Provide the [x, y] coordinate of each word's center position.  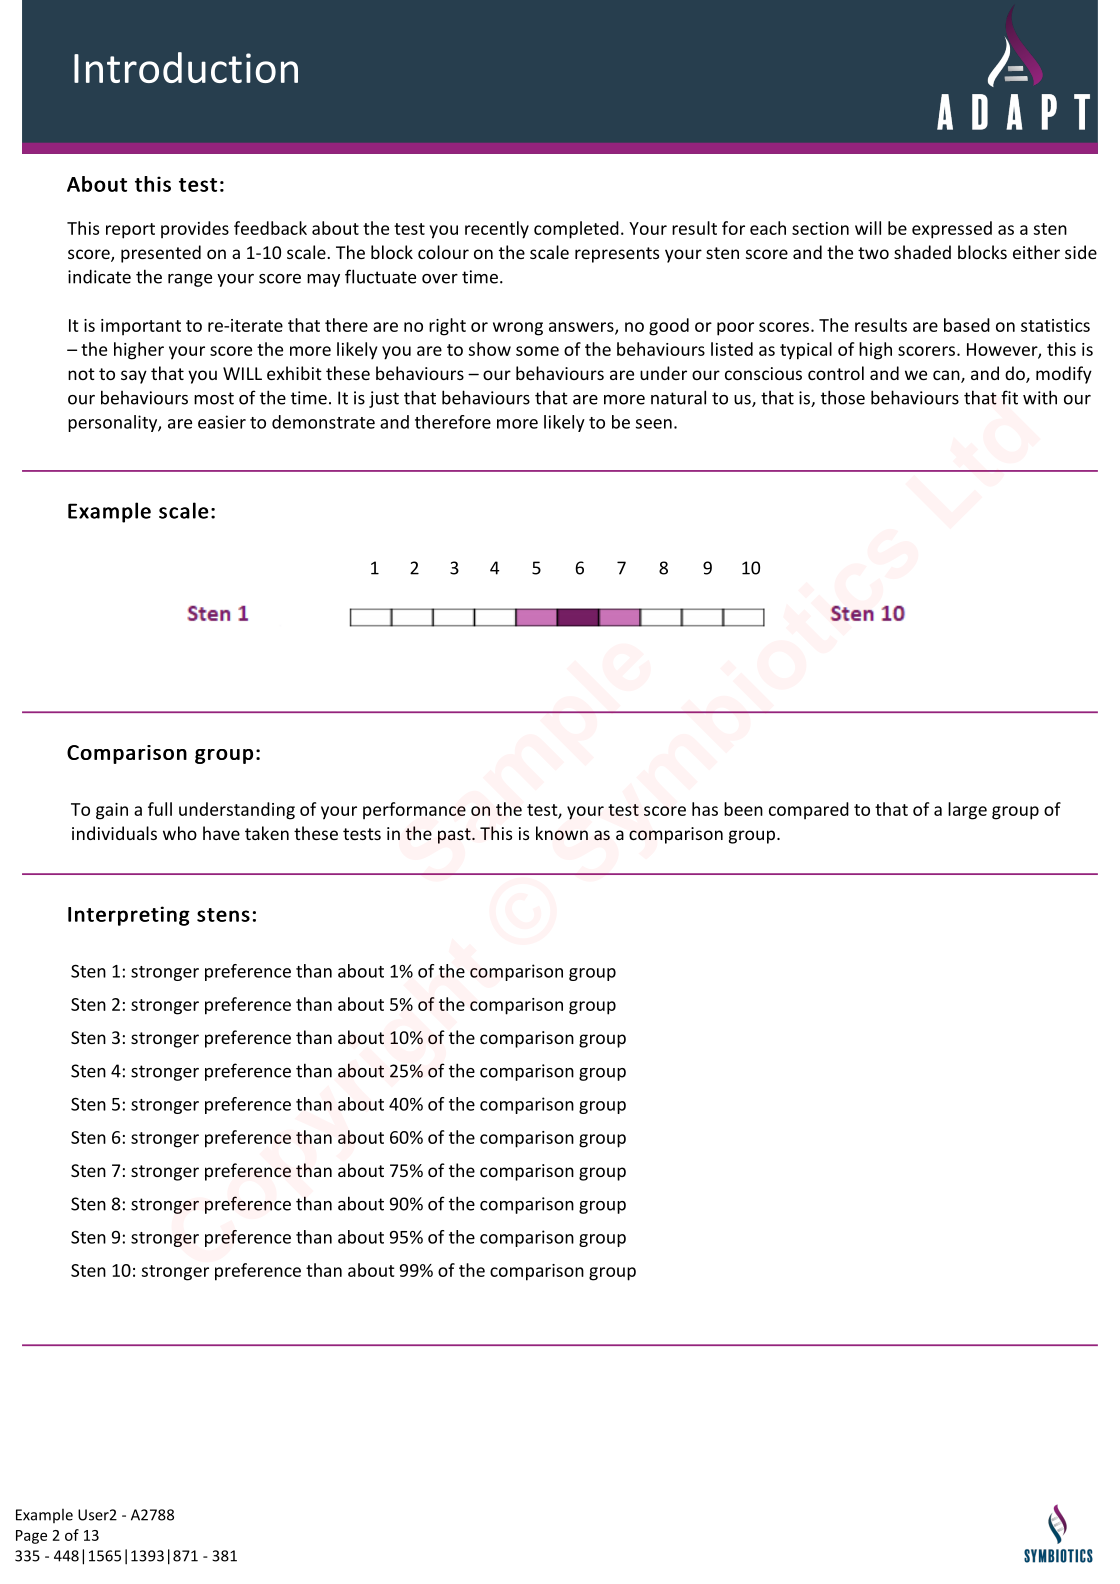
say [134, 377]
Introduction [186, 67]
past [455, 836]
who [180, 833]
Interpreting [129, 916]
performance [414, 811]
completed [576, 230]
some [537, 351]
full [160, 809]
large [967, 811]
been [743, 809]
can [947, 376]
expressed [952, 230]
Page [31, 1537]
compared [809, 811]
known [562, 833]
